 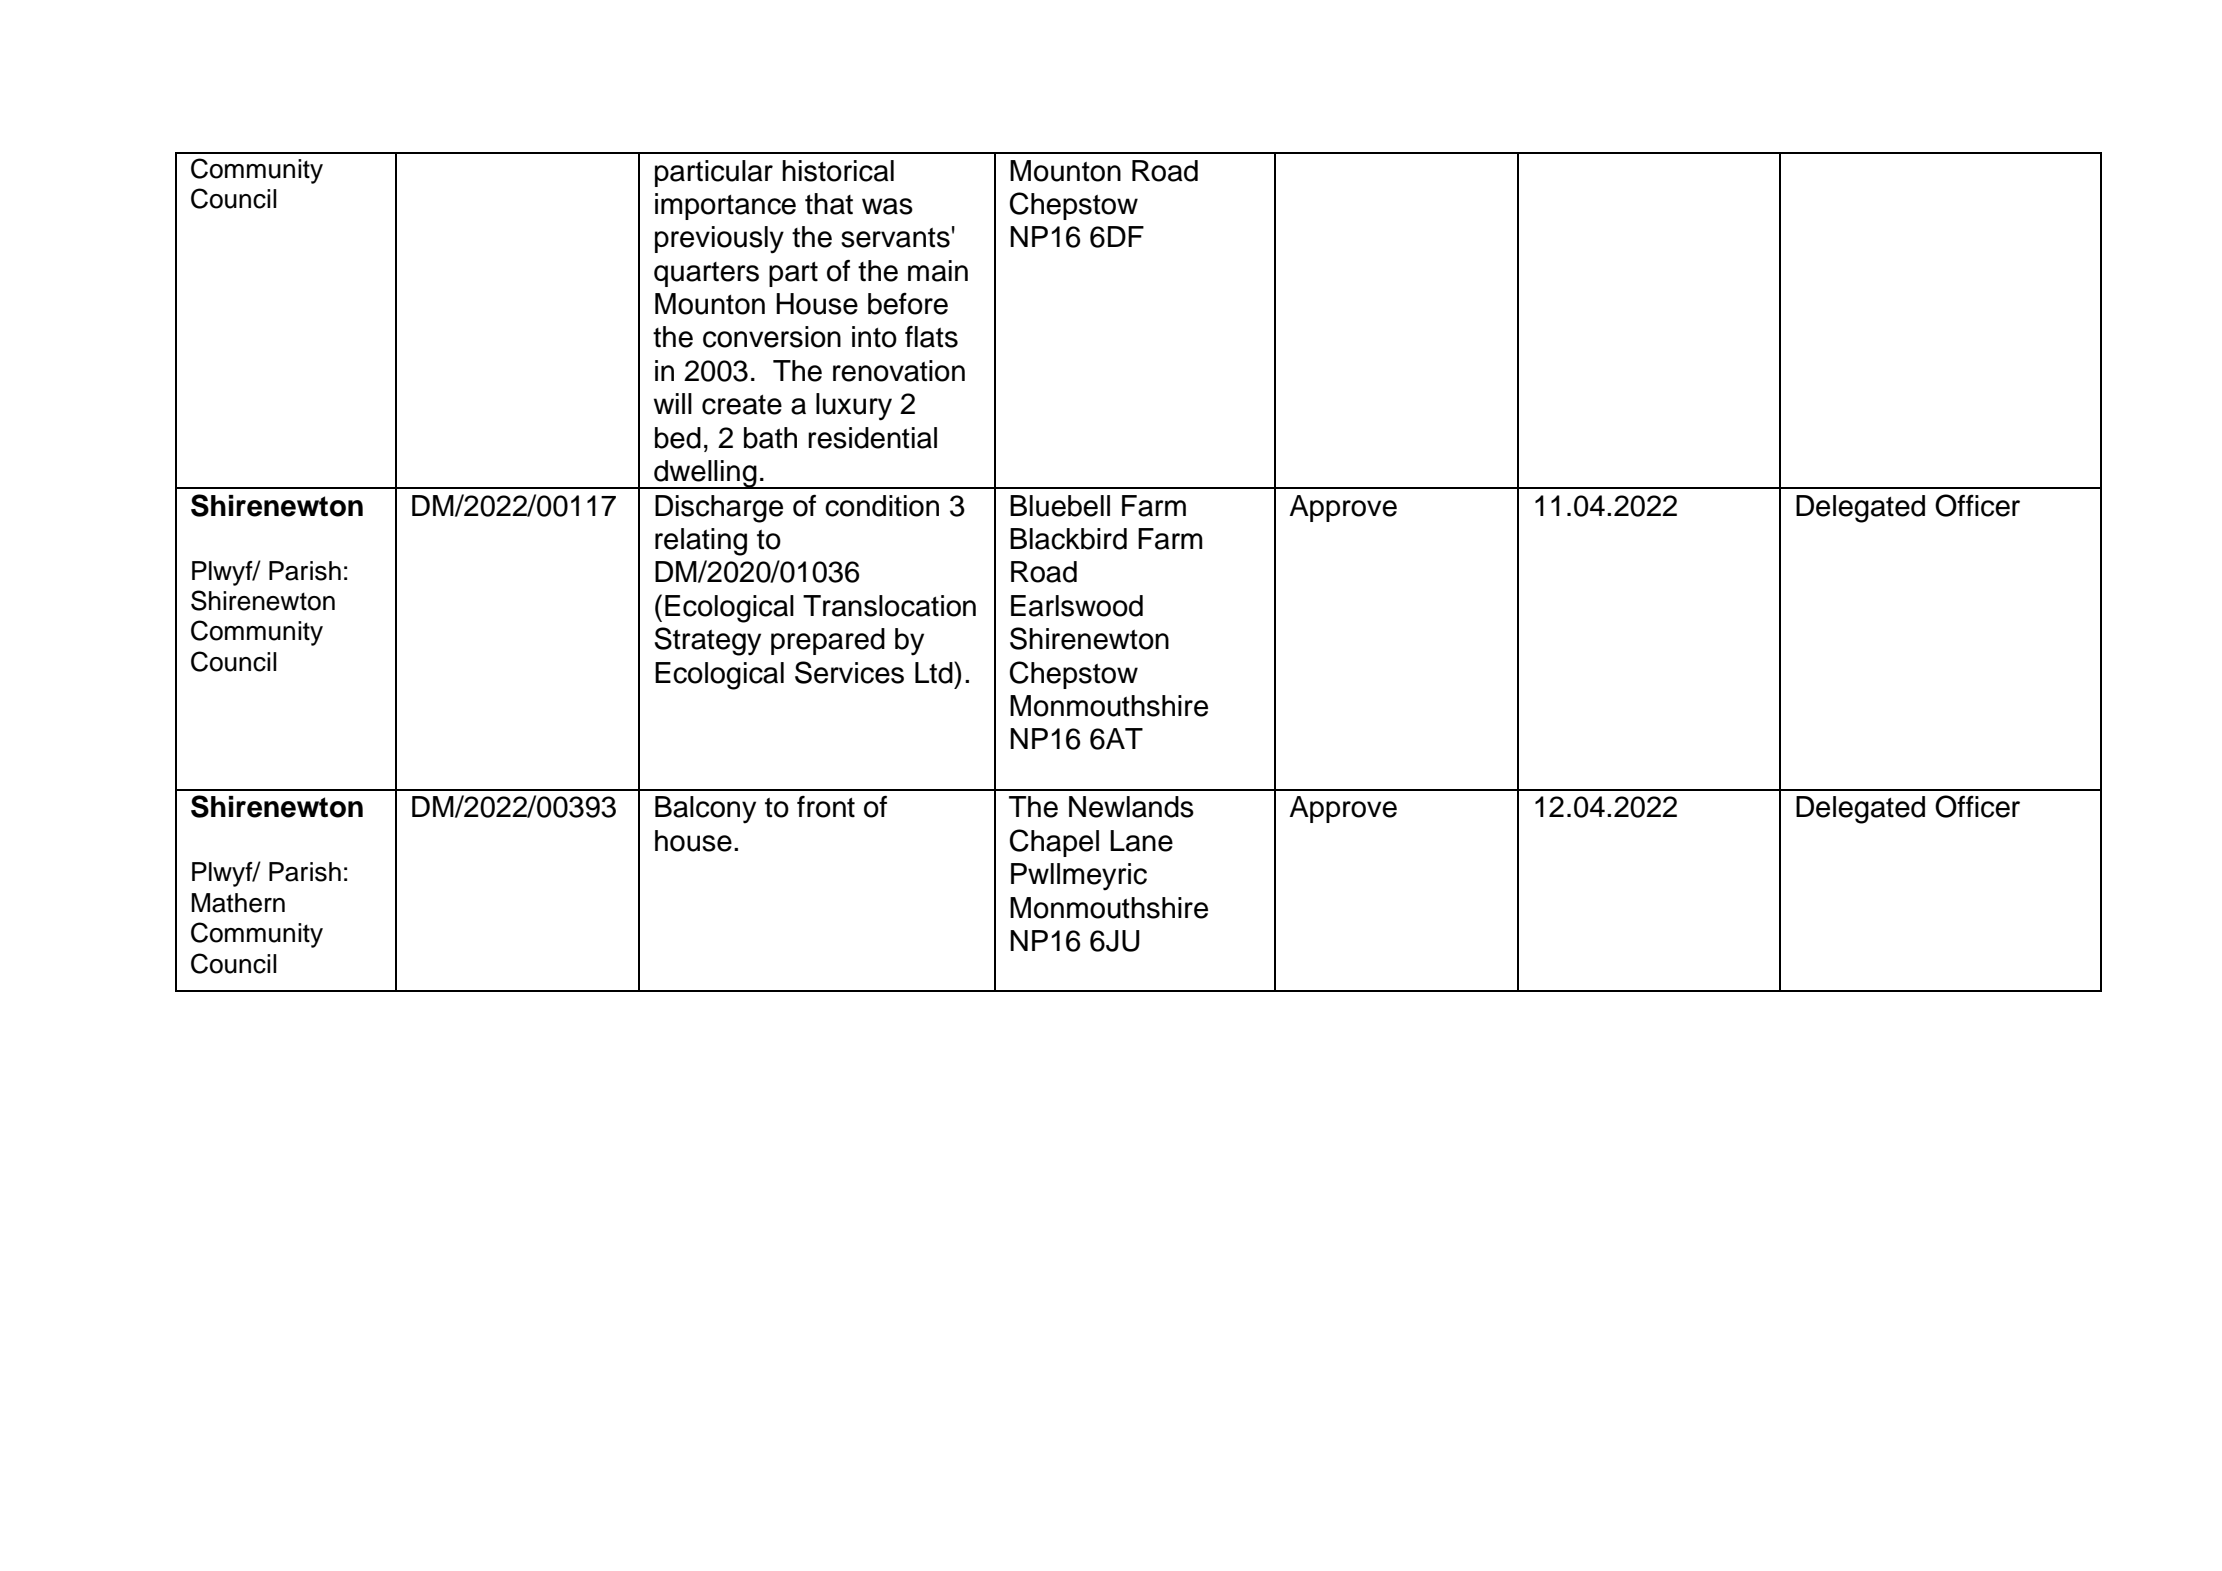 What do you see at coordinates (826, 807) in the screenshot?
I see `front` at bounding box center [826, 807].
